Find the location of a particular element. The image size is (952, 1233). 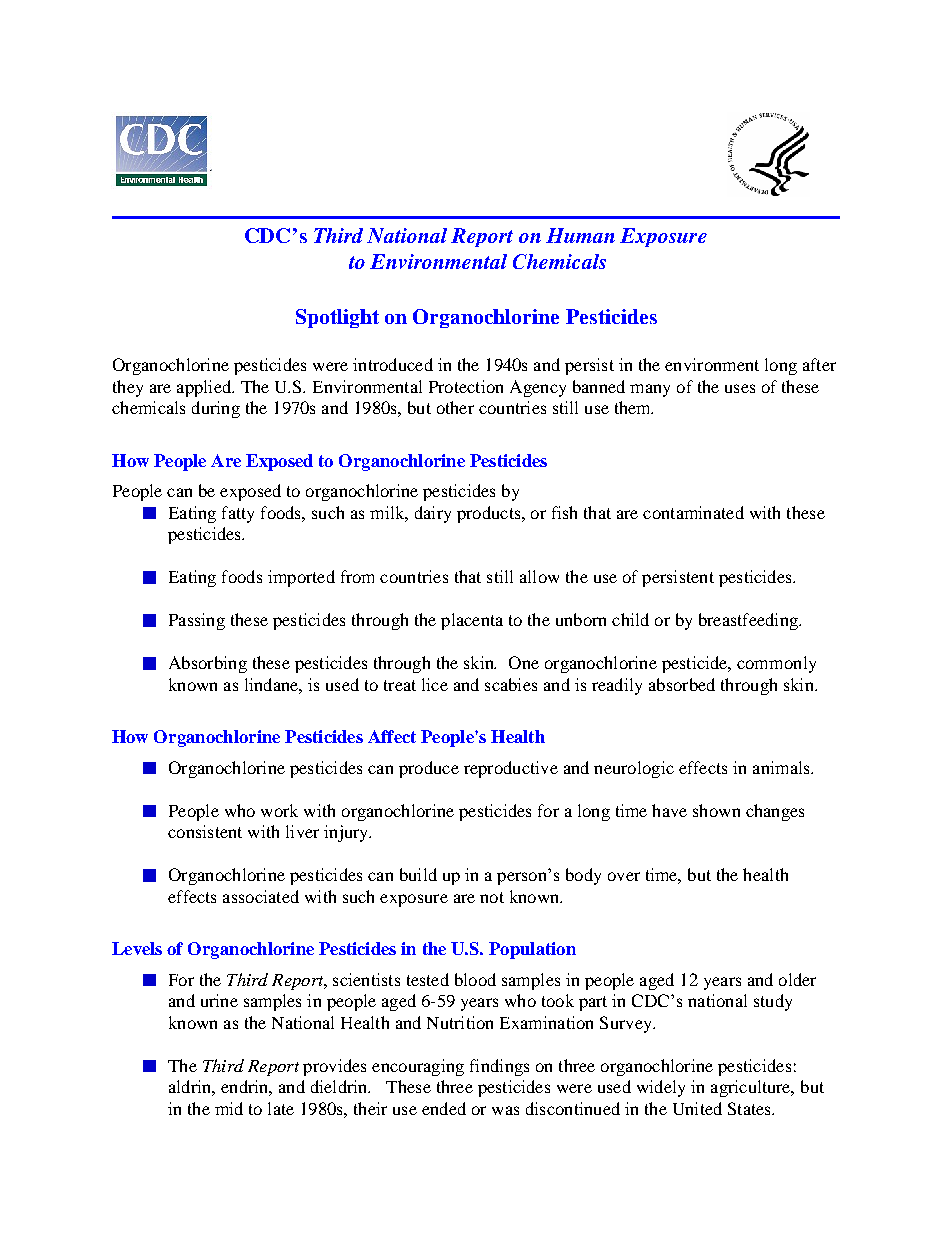

fatty is located at coordinates (238, 514).
